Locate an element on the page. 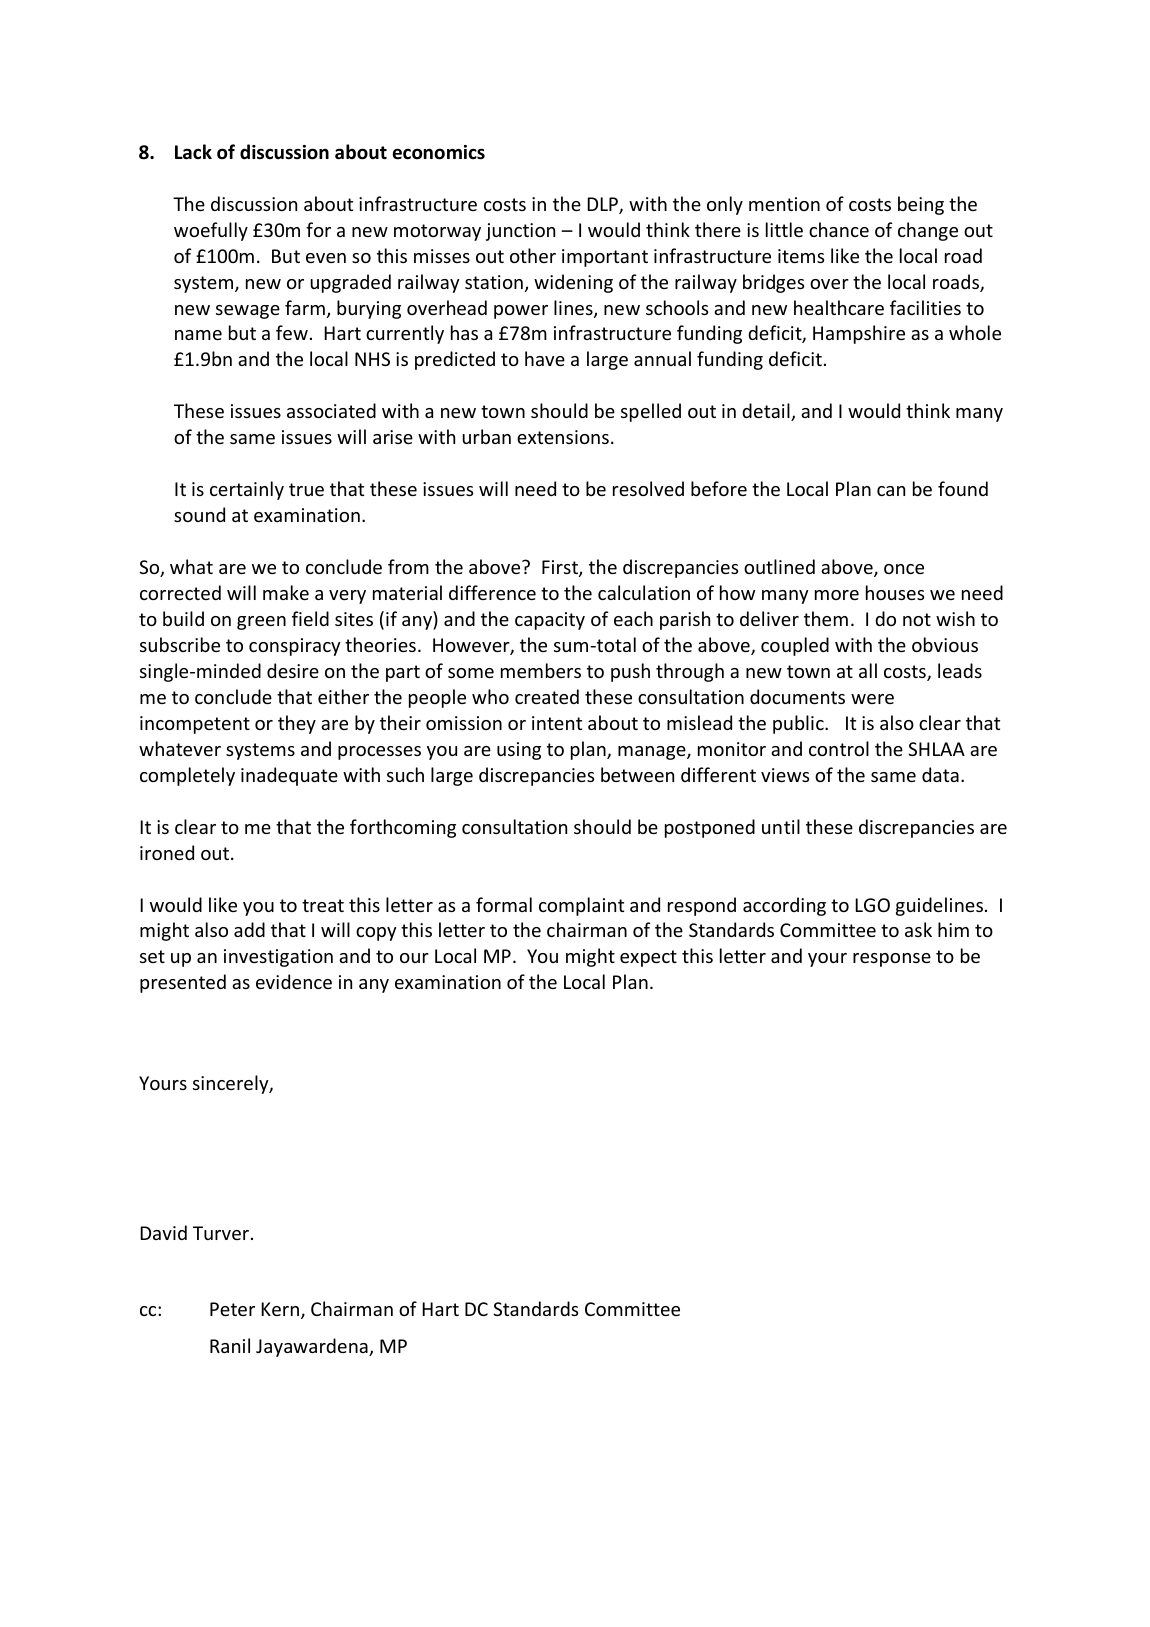 The image size is (1150, 1627). they is located at coordinates (297, 724).
